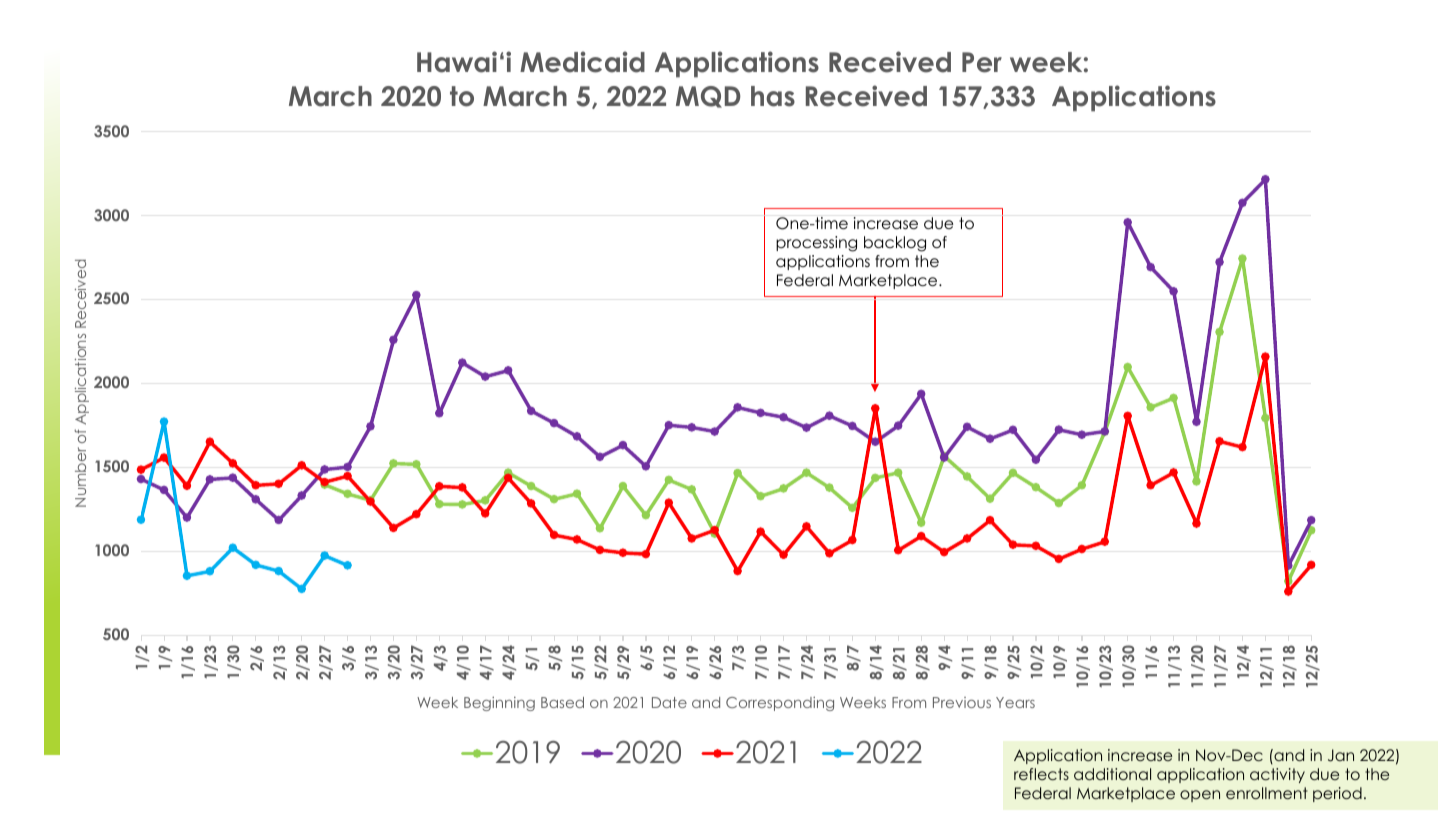 The height and width of the screenshot is (819, 1456). I want to click on has, so click(773, 96).
